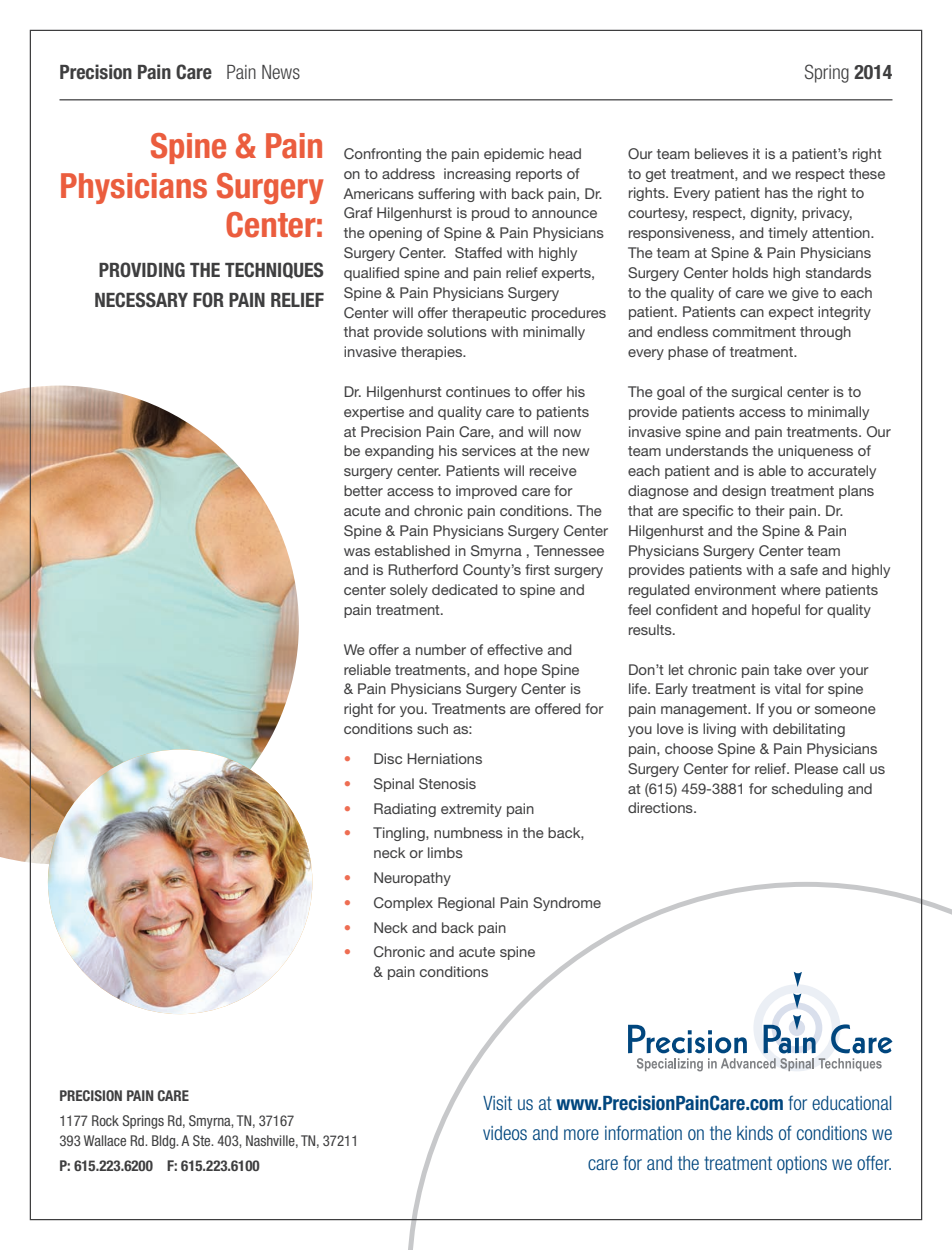 Image resolution: width=952 pixels, height=1250 pixels. I want to click on services, so click(489, 450).
